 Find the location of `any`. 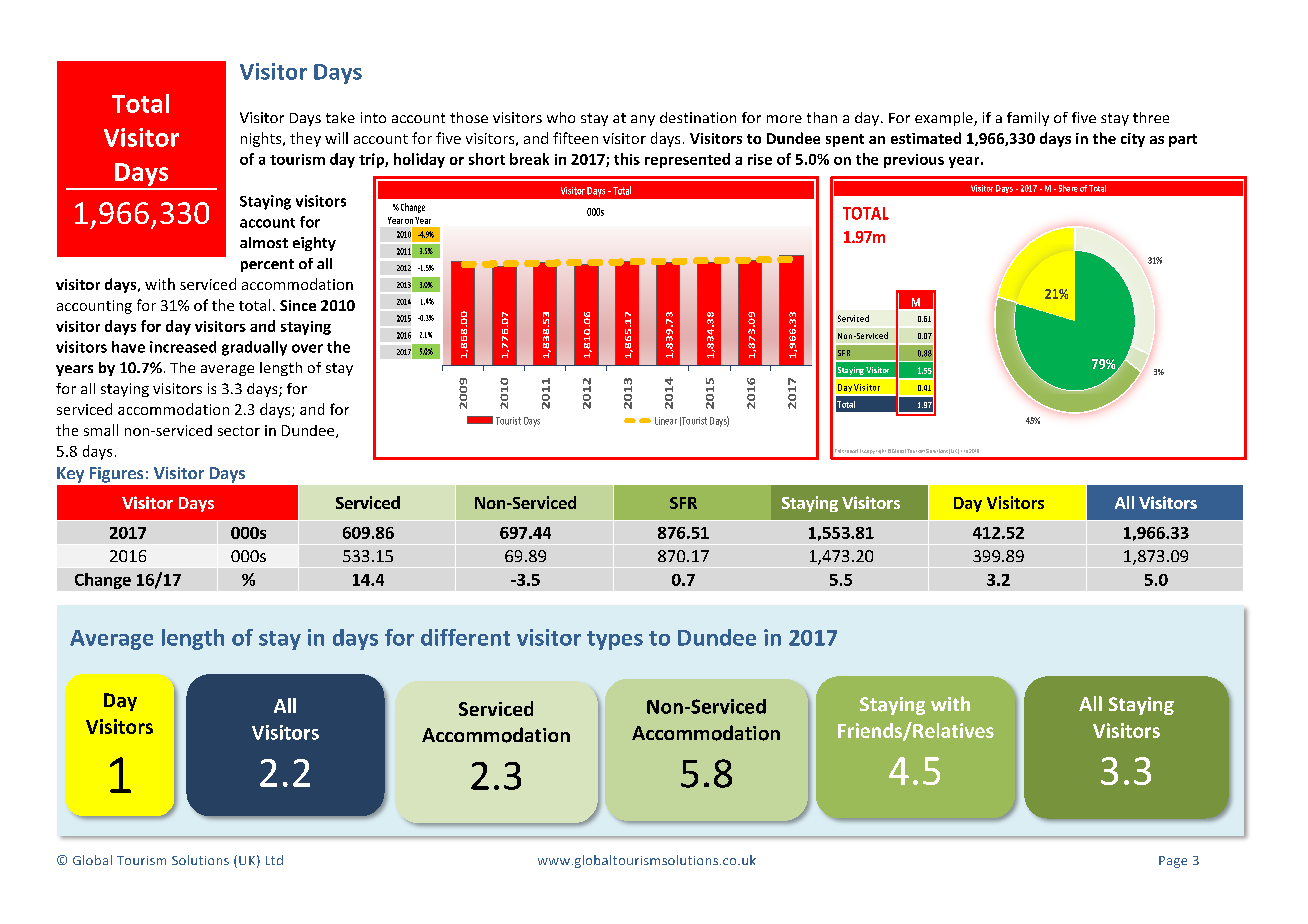

any is located at coordinates (643, 120).
